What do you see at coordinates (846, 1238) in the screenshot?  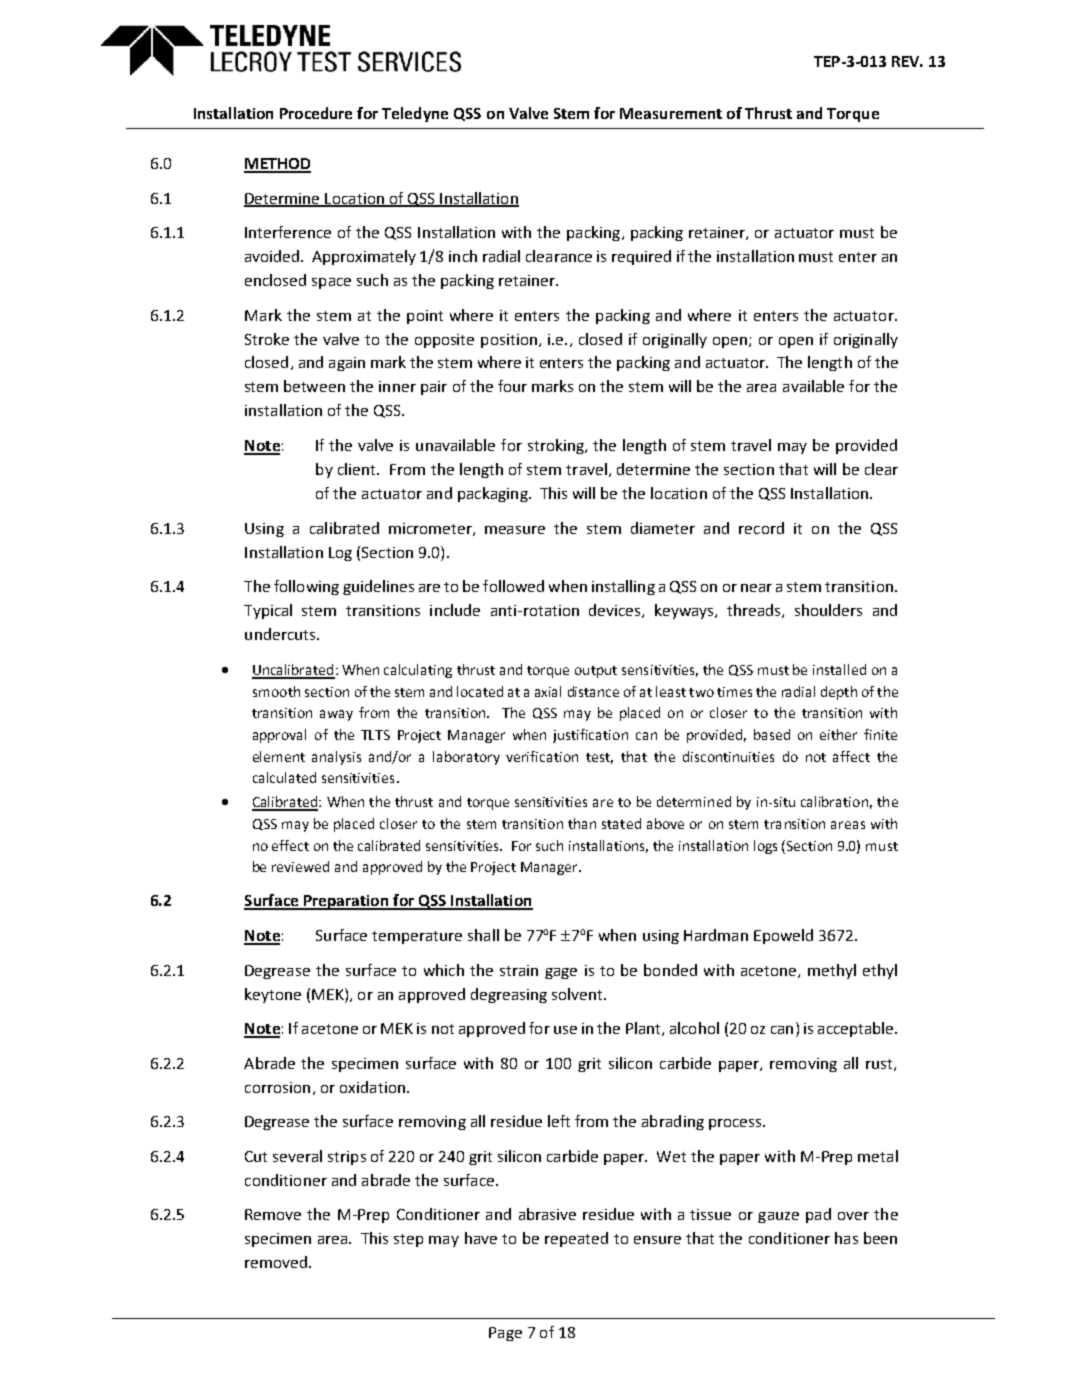 I see `has` at bounding box center [846, 1238].
